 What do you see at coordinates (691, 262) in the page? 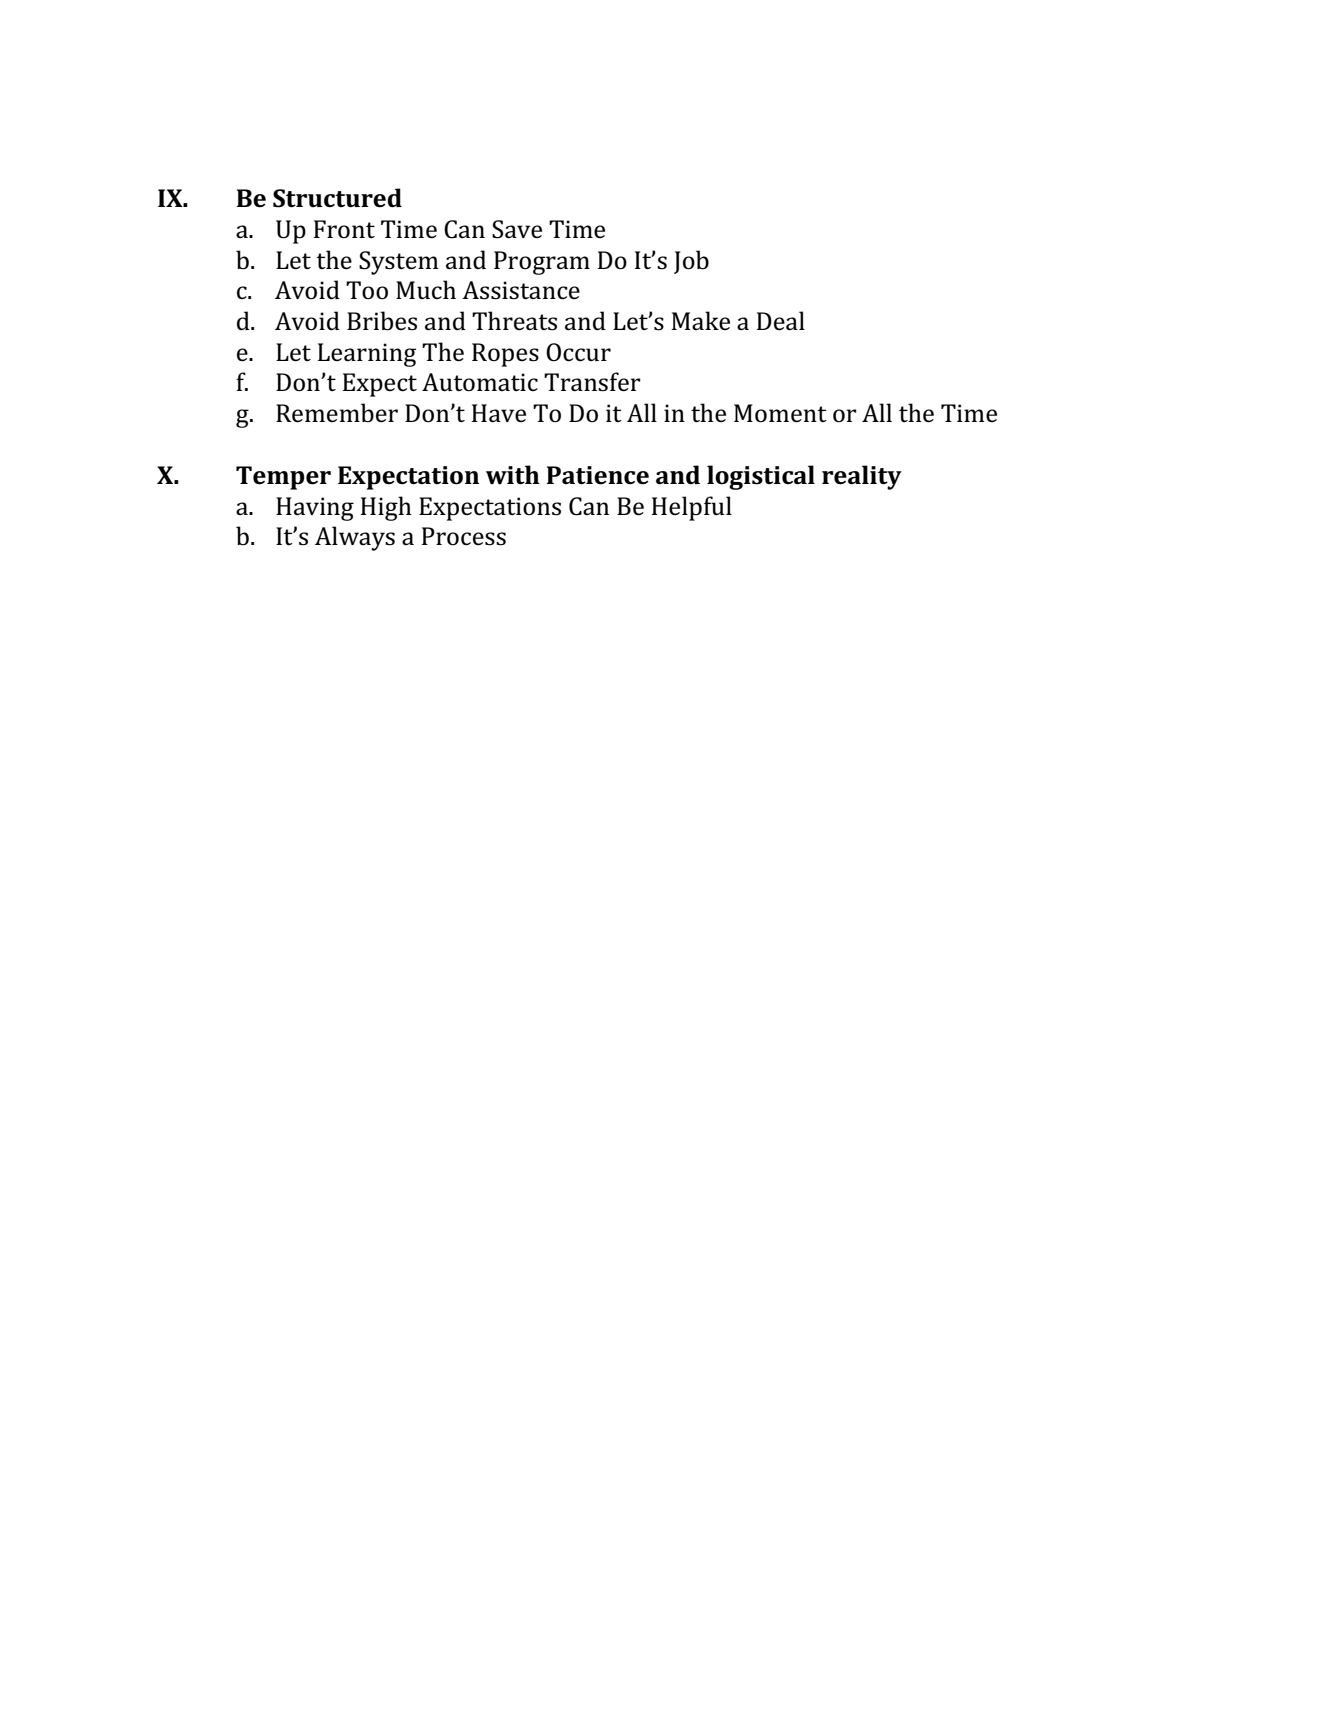
I see `Job` at bounding box center [691, 262].
